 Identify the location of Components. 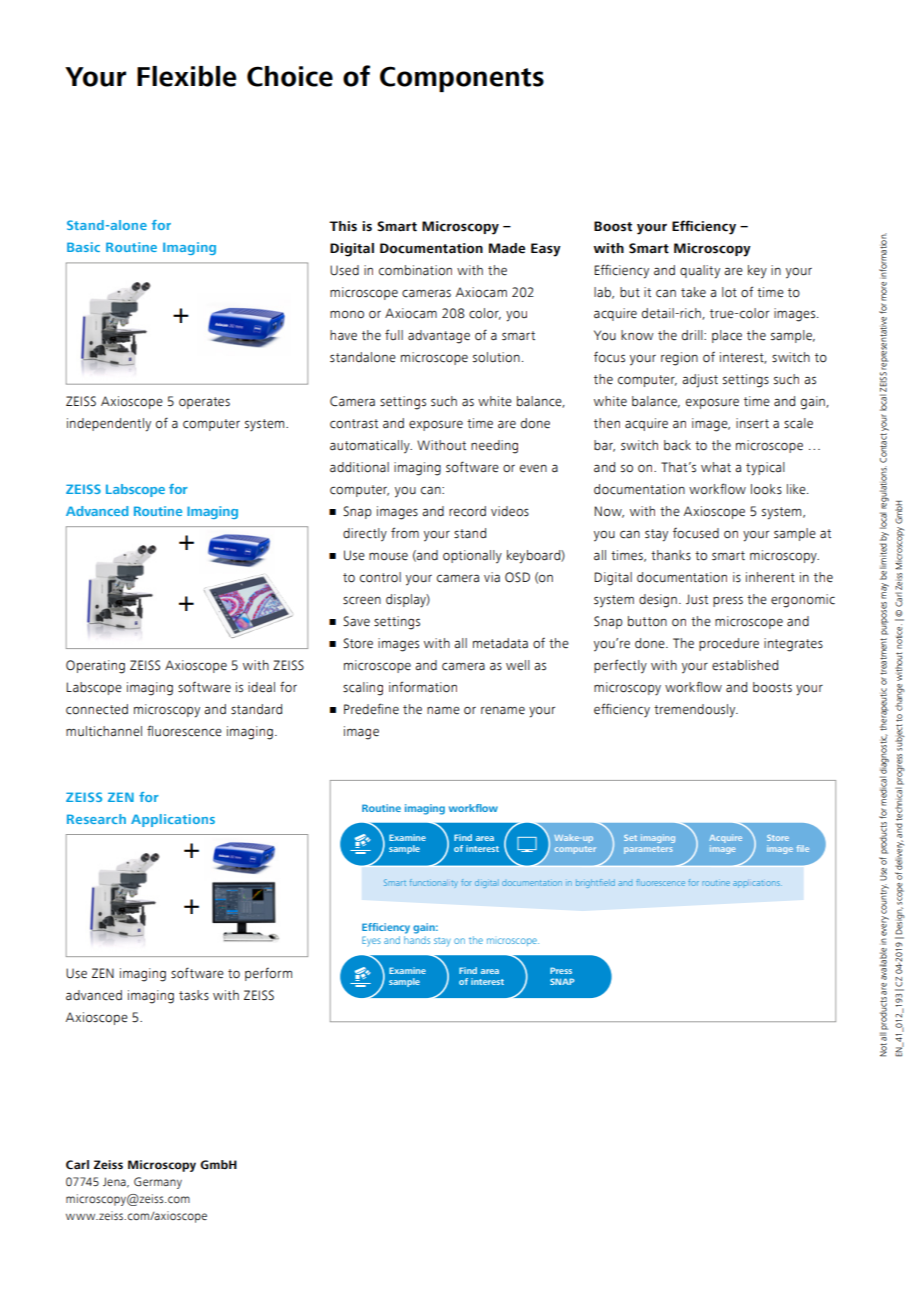
(462, 79).
